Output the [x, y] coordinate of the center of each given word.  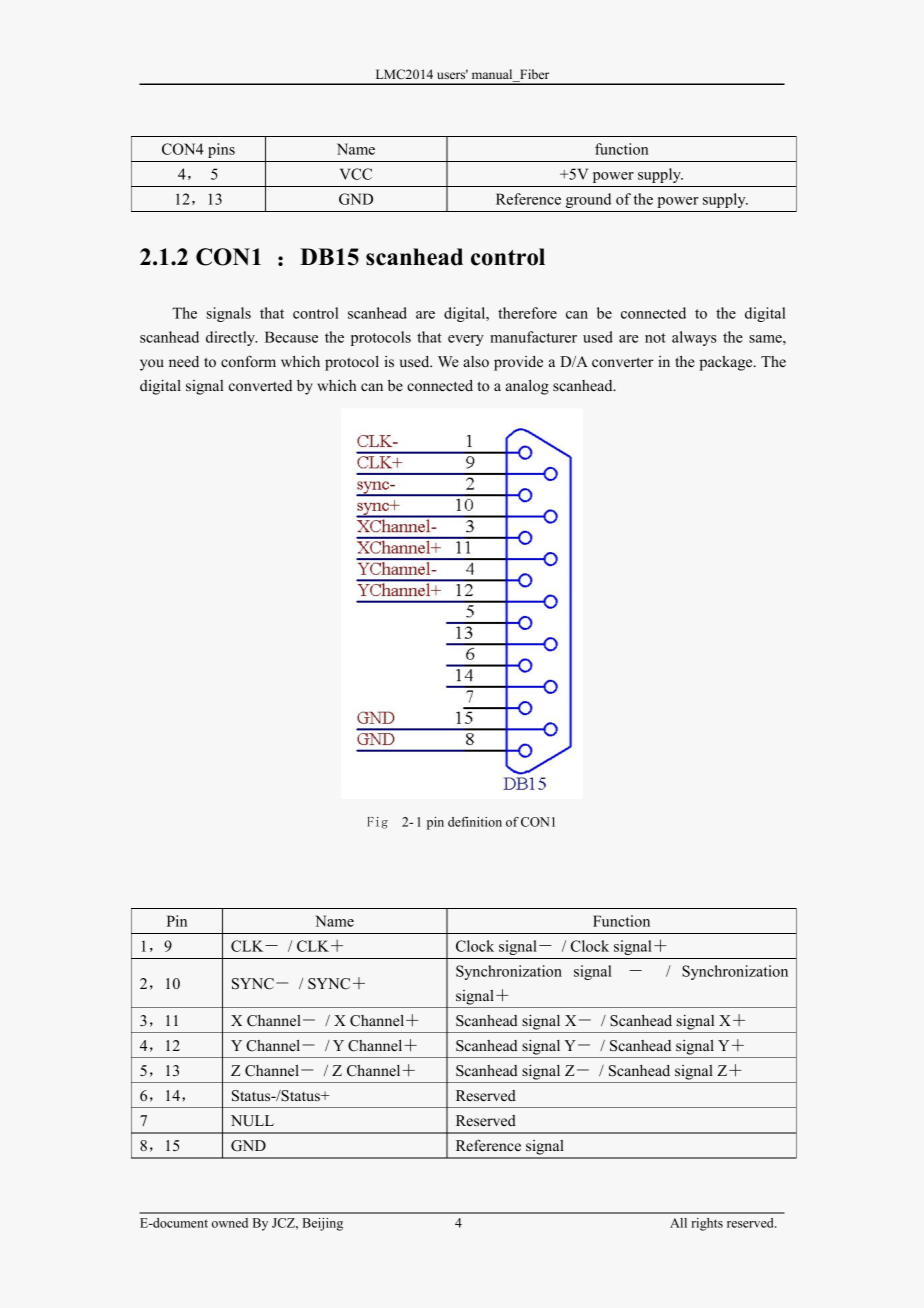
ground [588, 200]
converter [622, 362]
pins [221, 150]
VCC [356, 174]
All [678, 1223]
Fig [378, 823]
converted [260, 385]
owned [230, 1223]
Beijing [322, 1224]
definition [475, 822]
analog [527, 387]
